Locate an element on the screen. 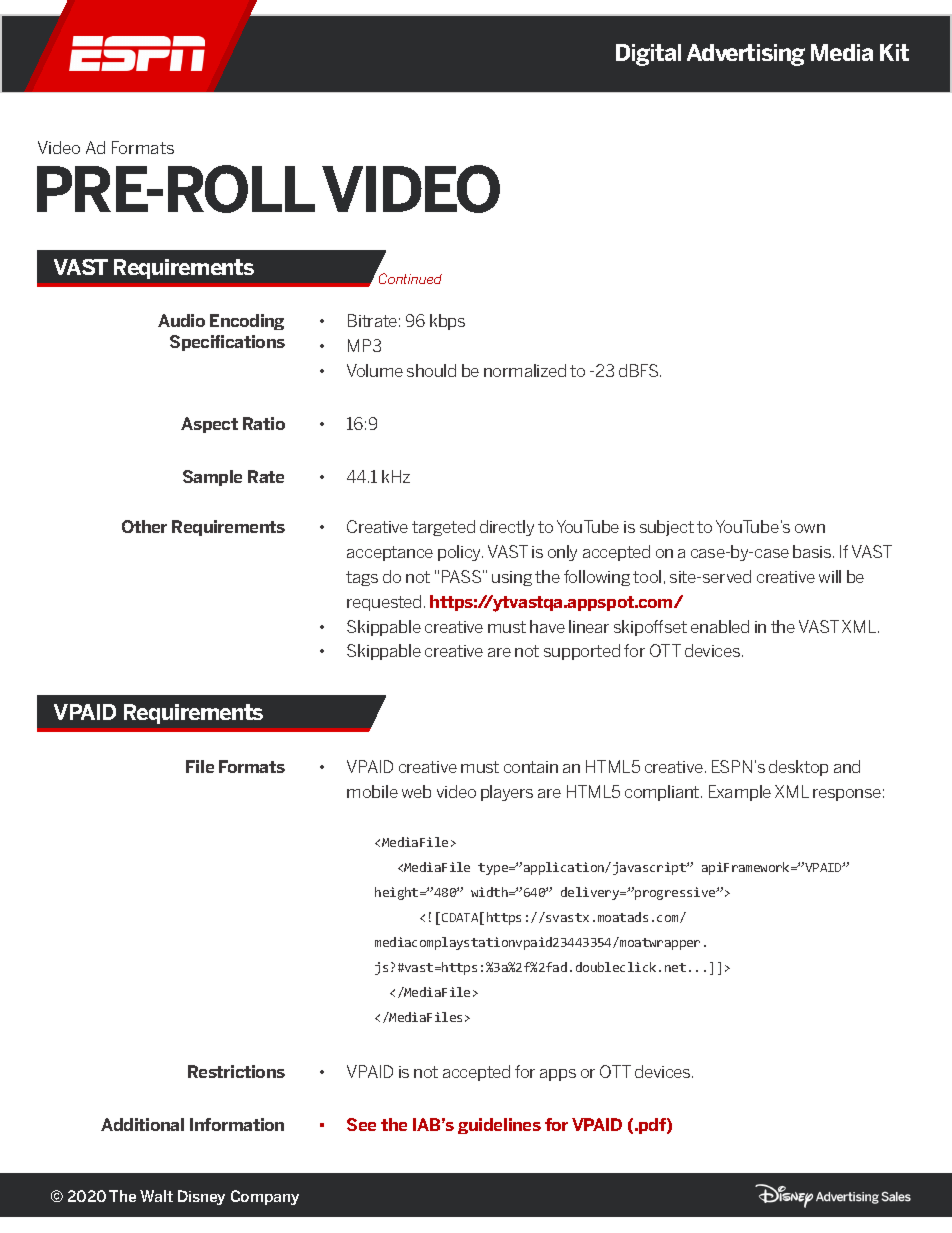 The image size is (952, 1233). players is located at coordinates (507, 793).
